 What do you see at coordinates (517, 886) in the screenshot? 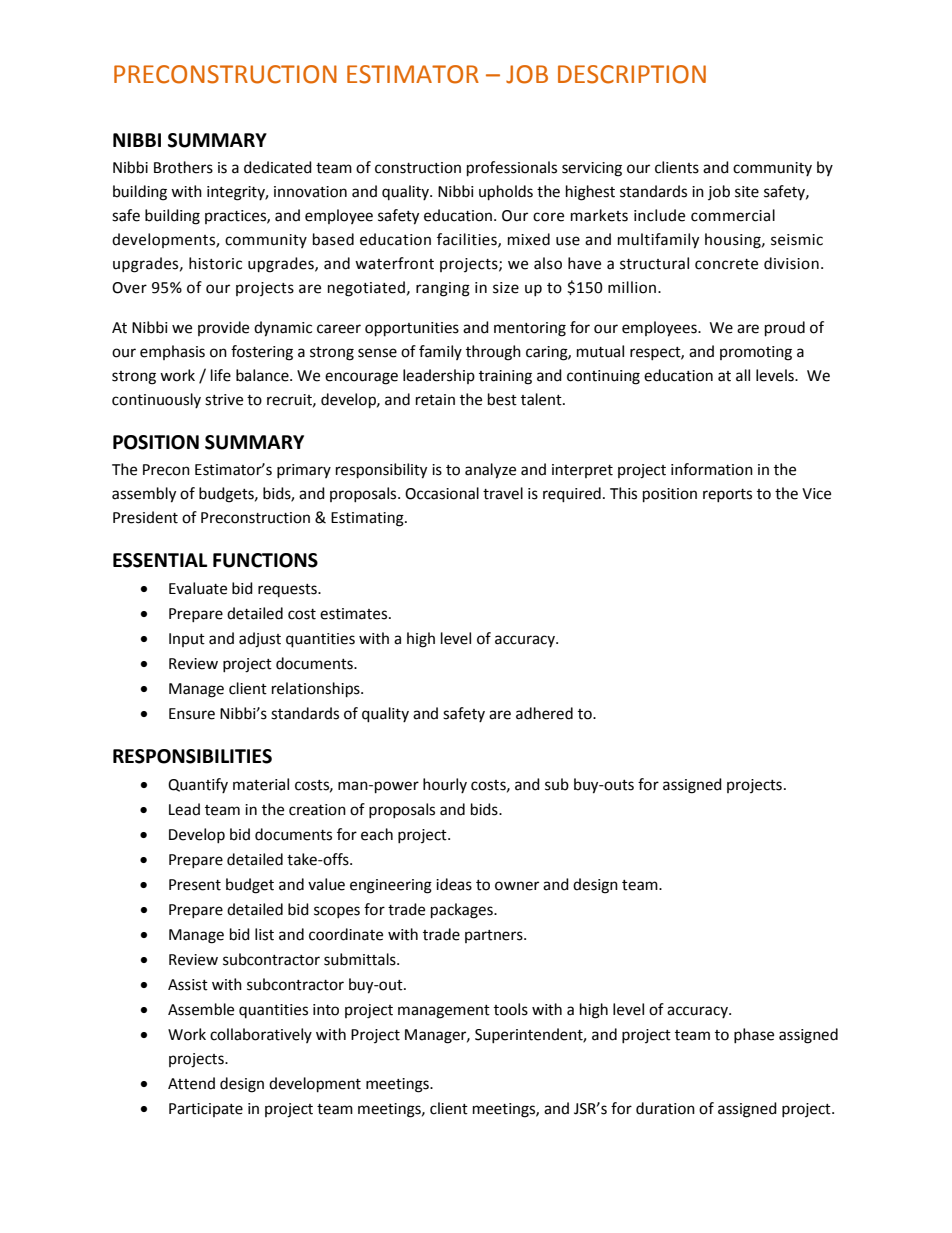
I see `owner` at bounding box center [517, 886].
